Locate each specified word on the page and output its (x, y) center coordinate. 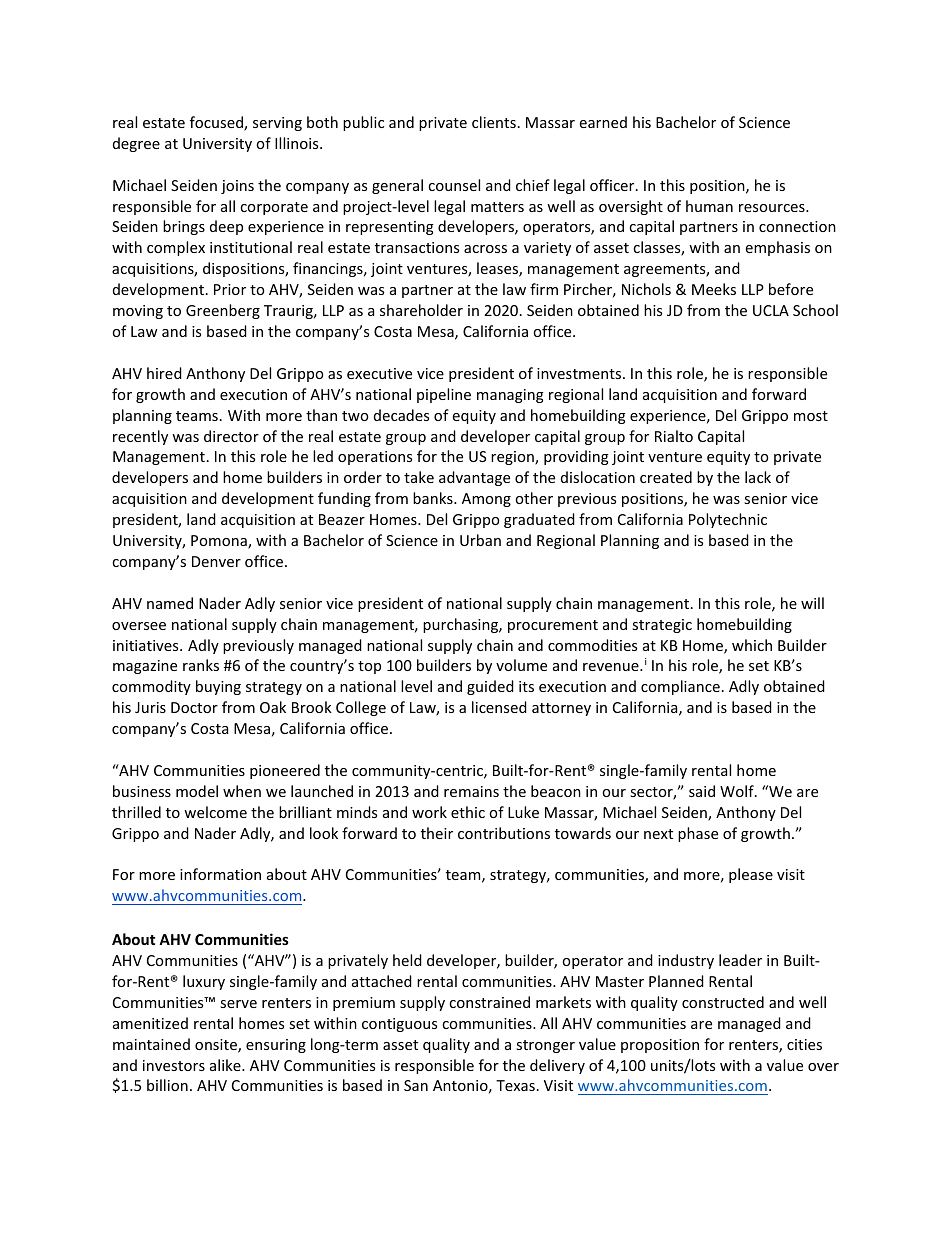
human (709, 206)
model (197, 791)
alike (226, 1065)
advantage (474, 478)
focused (217, 123)
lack (758, 477)
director (231, 436)
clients (494, 122)
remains (471, 791)
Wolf (738, 791)
